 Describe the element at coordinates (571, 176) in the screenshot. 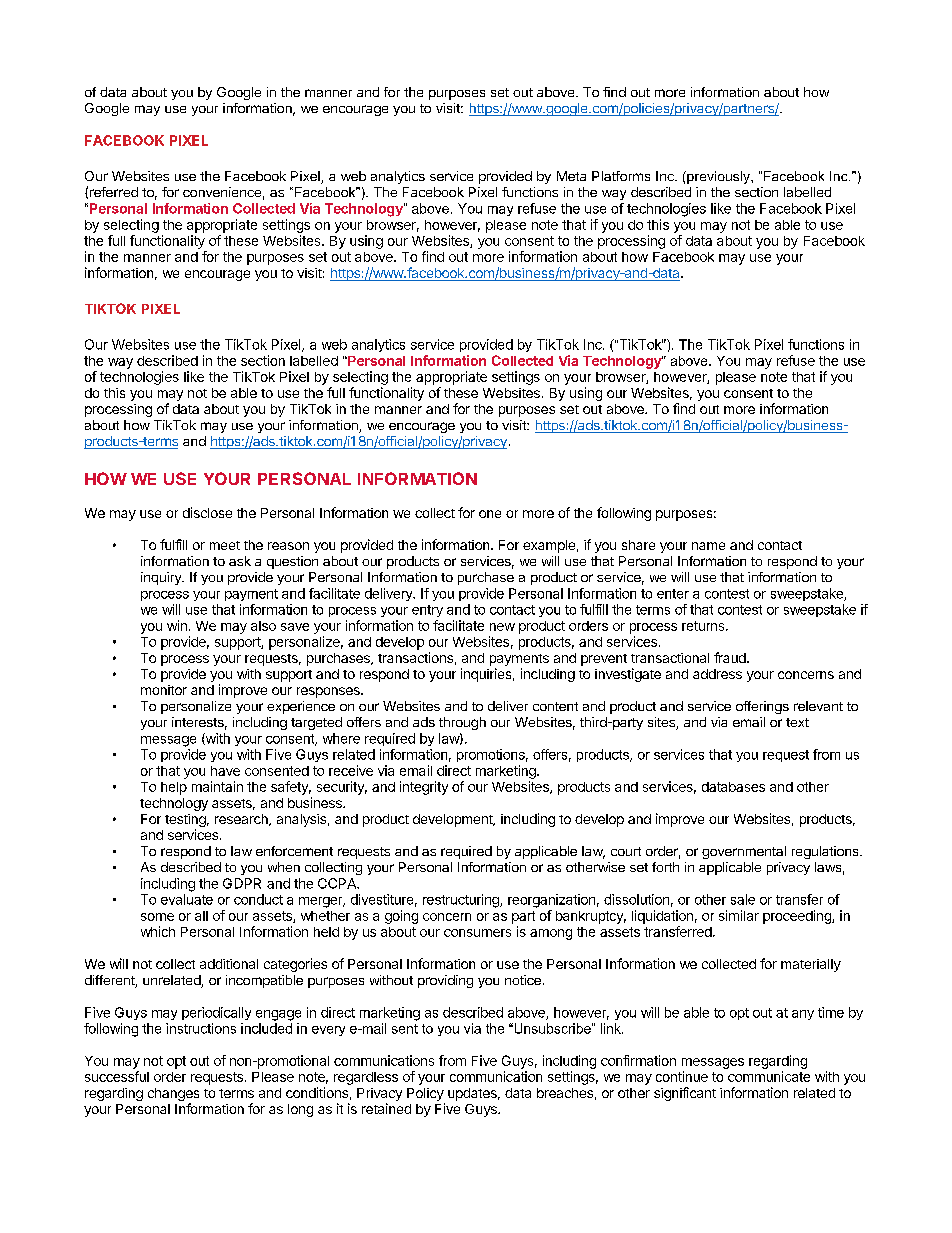

I see `Meta` at that location.
